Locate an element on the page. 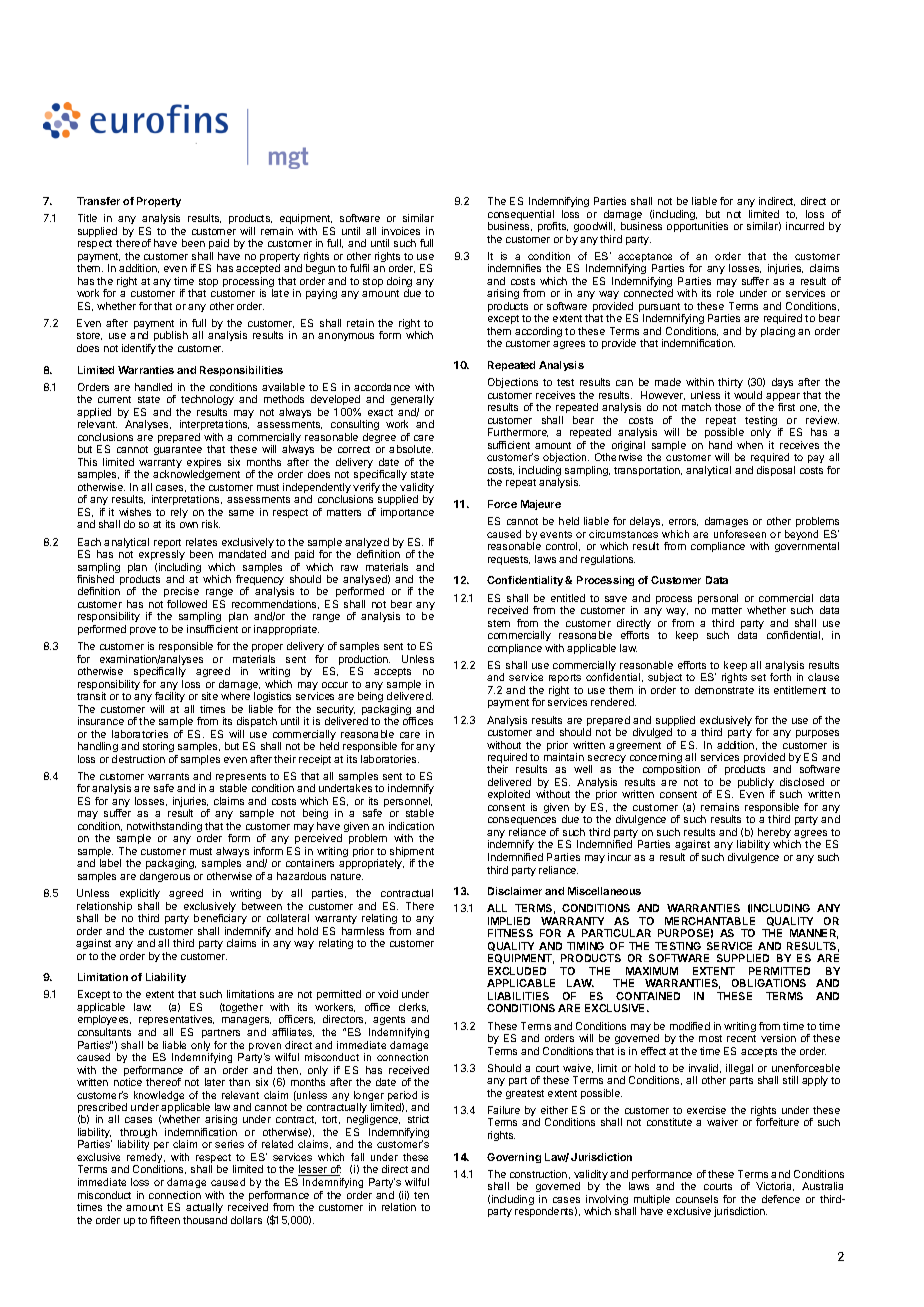 The height and width of the document is (1307, 924). Victoria is located at coordinates (775, 1186).
